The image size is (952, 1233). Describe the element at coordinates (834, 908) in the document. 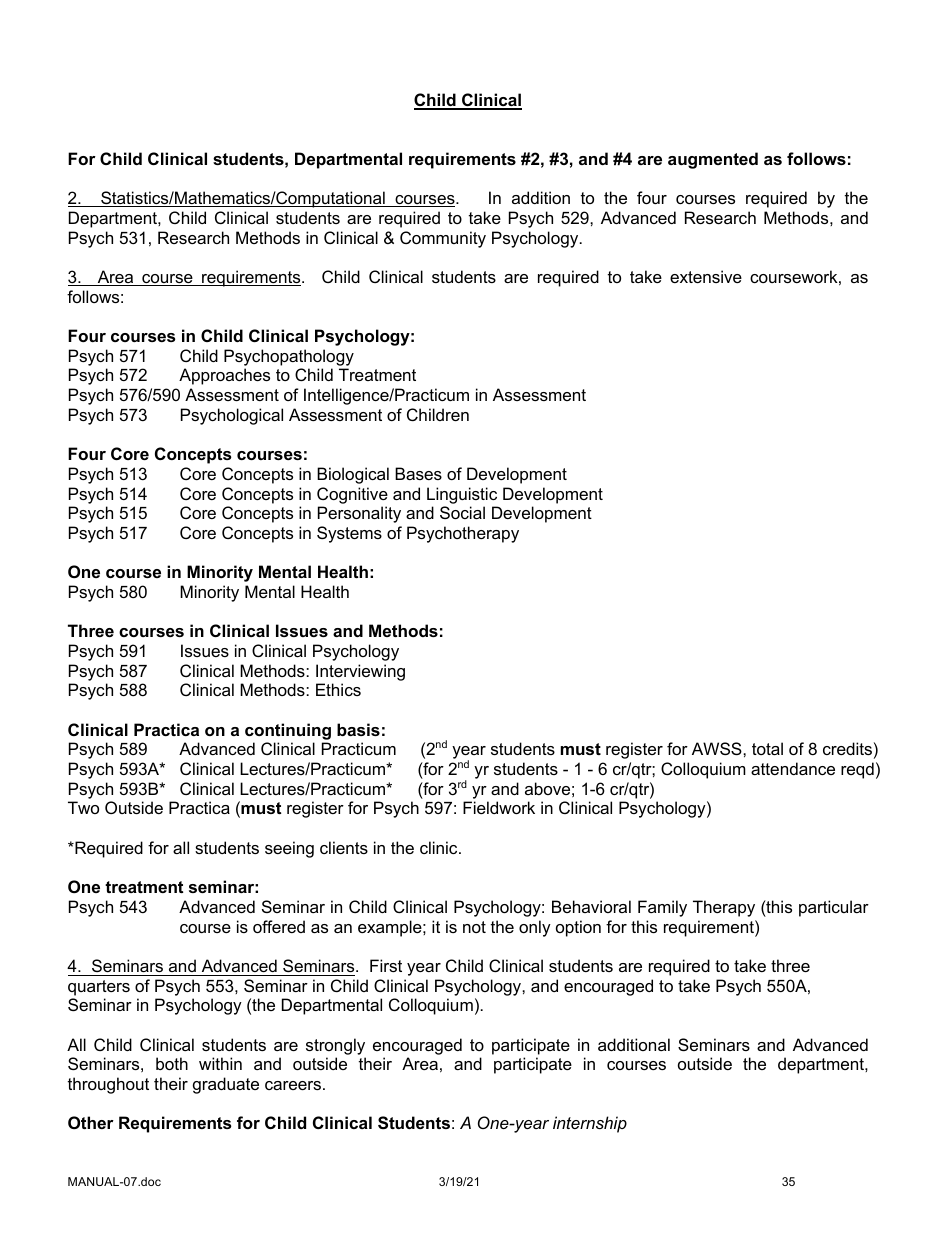

I see `particular` at that location.
